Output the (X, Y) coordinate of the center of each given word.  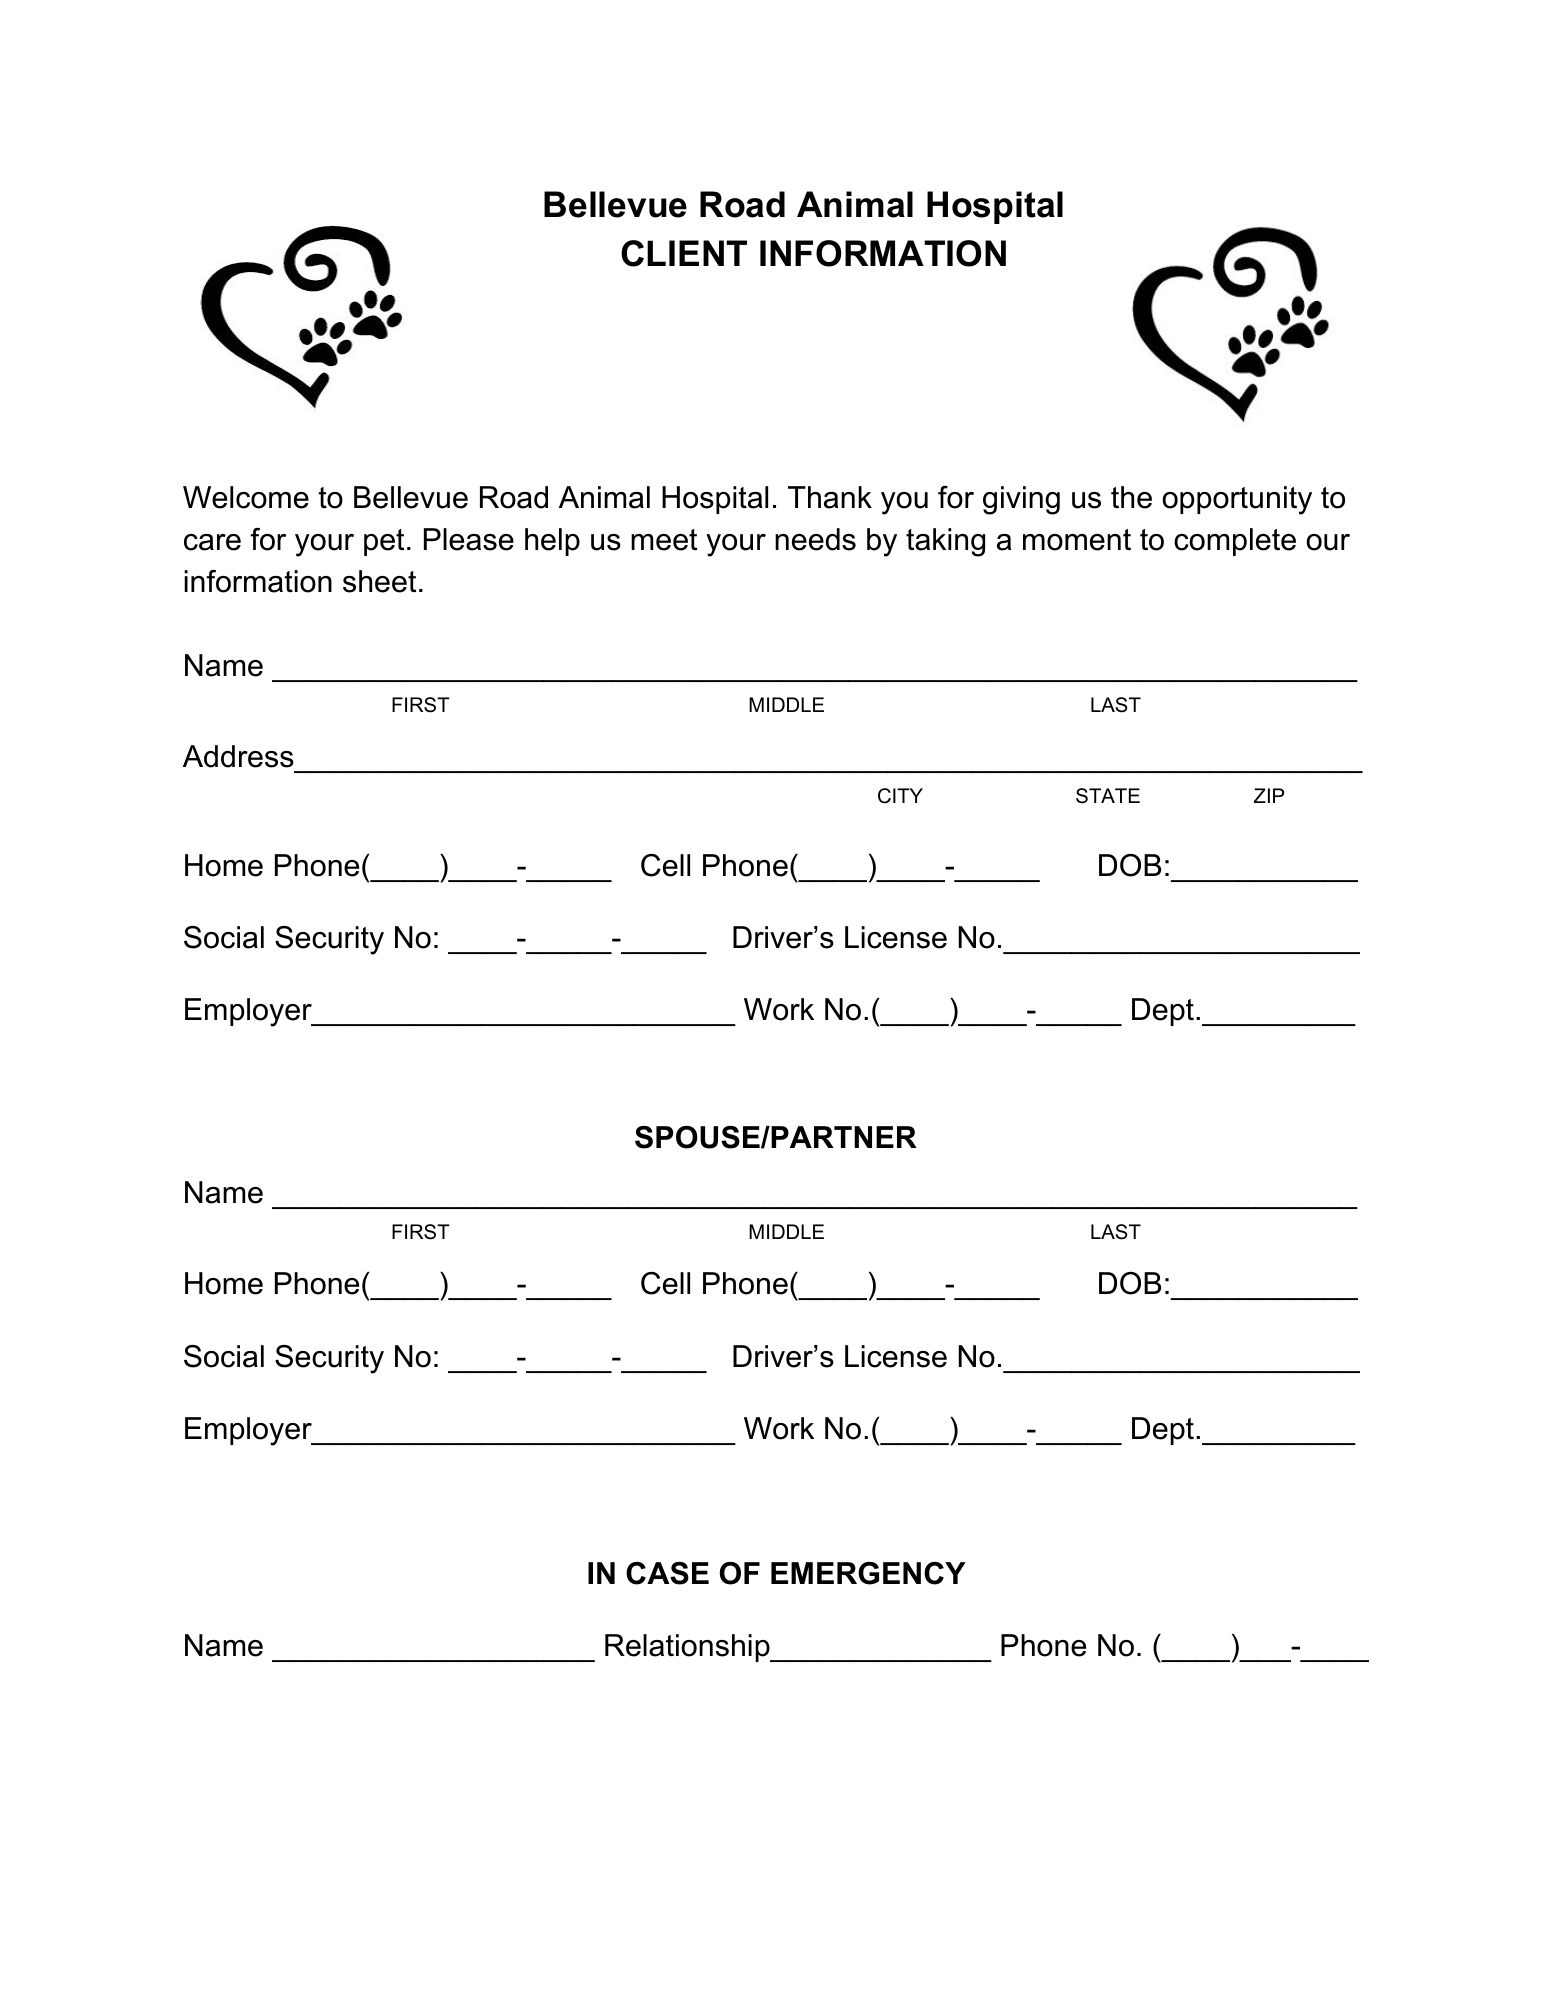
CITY (900, 796)
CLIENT (684, 253)
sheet (379, 581)
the (1131, 497)
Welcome (246, 497)
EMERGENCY (868, 1573)
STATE (1108, 796)
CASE (667, 1573)
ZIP (1269, 795)
